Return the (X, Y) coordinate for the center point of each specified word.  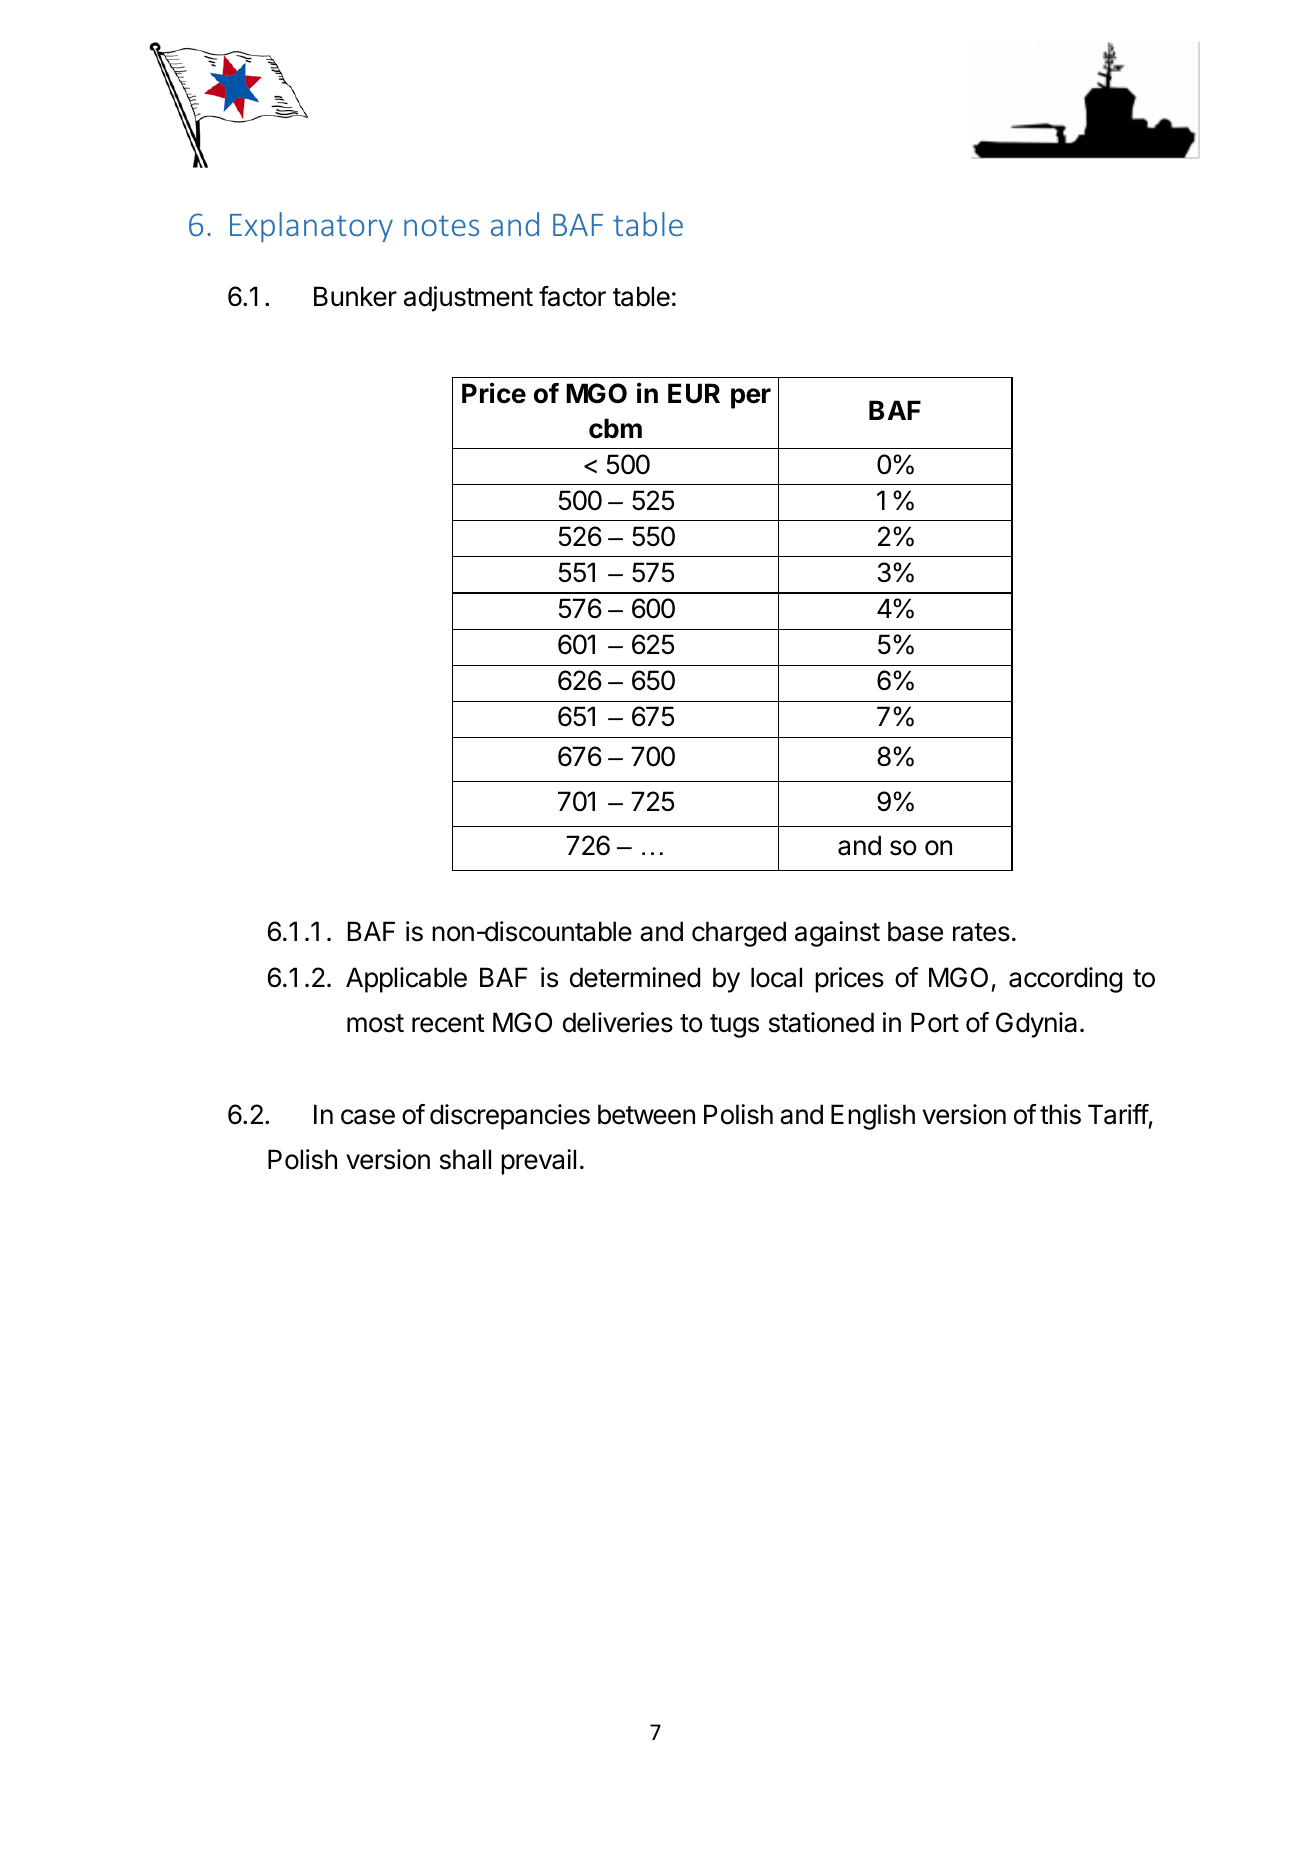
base (915, 931)
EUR (694, 393)
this (1060, 1114)
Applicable (406, 980)
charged (739, 934)
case (368, 1117)
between (646, 1114)
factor (572, 296)
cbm (615, 428)
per (751, 398)
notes (441, 225)
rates (981, 932)
